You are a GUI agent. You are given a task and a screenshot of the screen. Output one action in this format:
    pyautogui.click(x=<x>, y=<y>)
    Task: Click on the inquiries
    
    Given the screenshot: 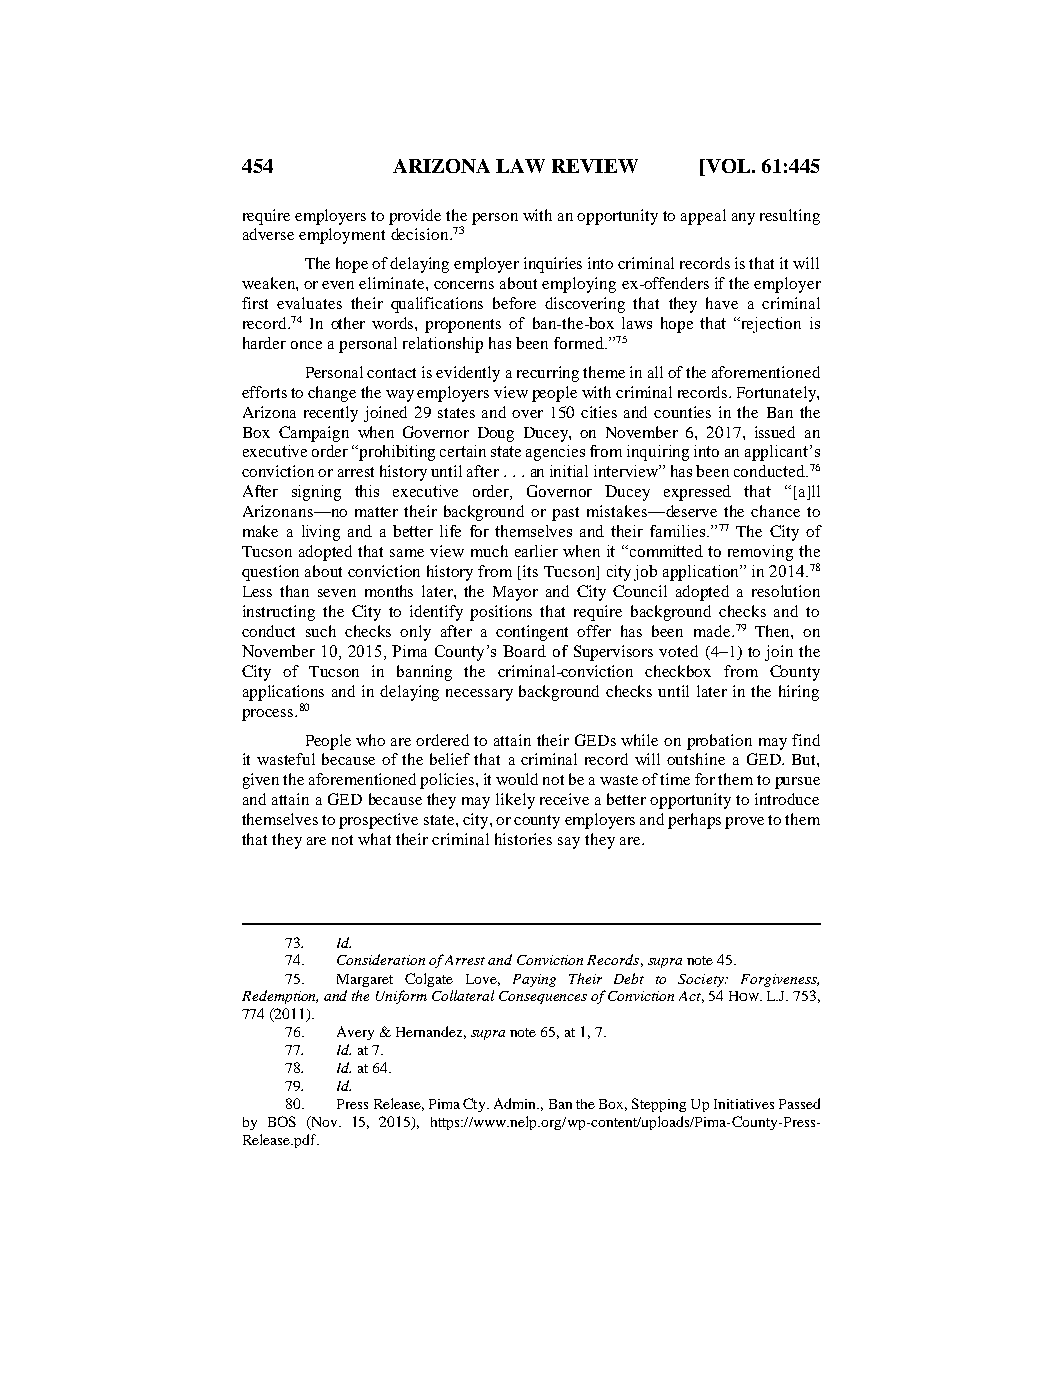 What is the action you would take?
    pyautogui.click(x=553, y=265)
